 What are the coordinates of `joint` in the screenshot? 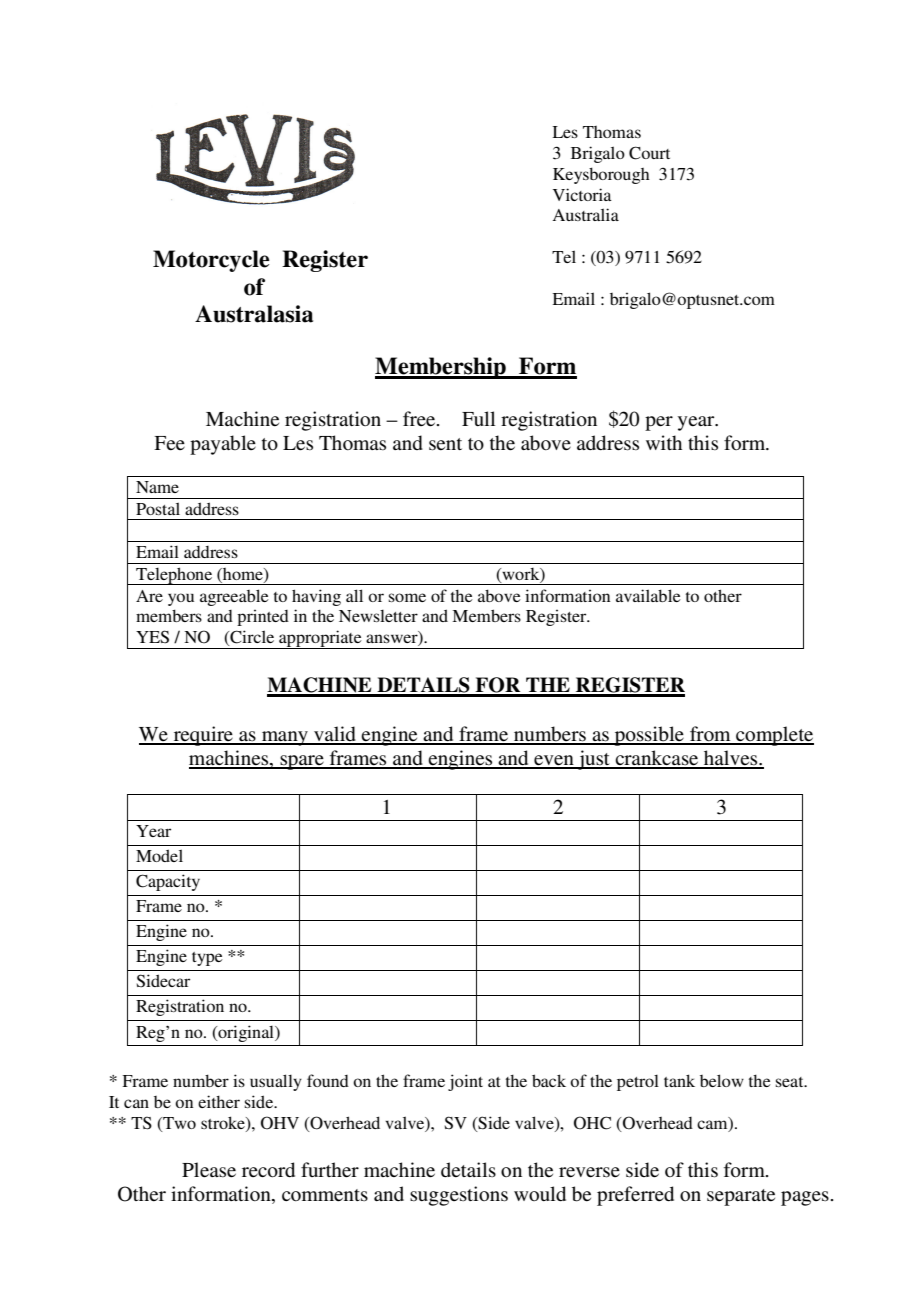 It's located at (465, 1082).
